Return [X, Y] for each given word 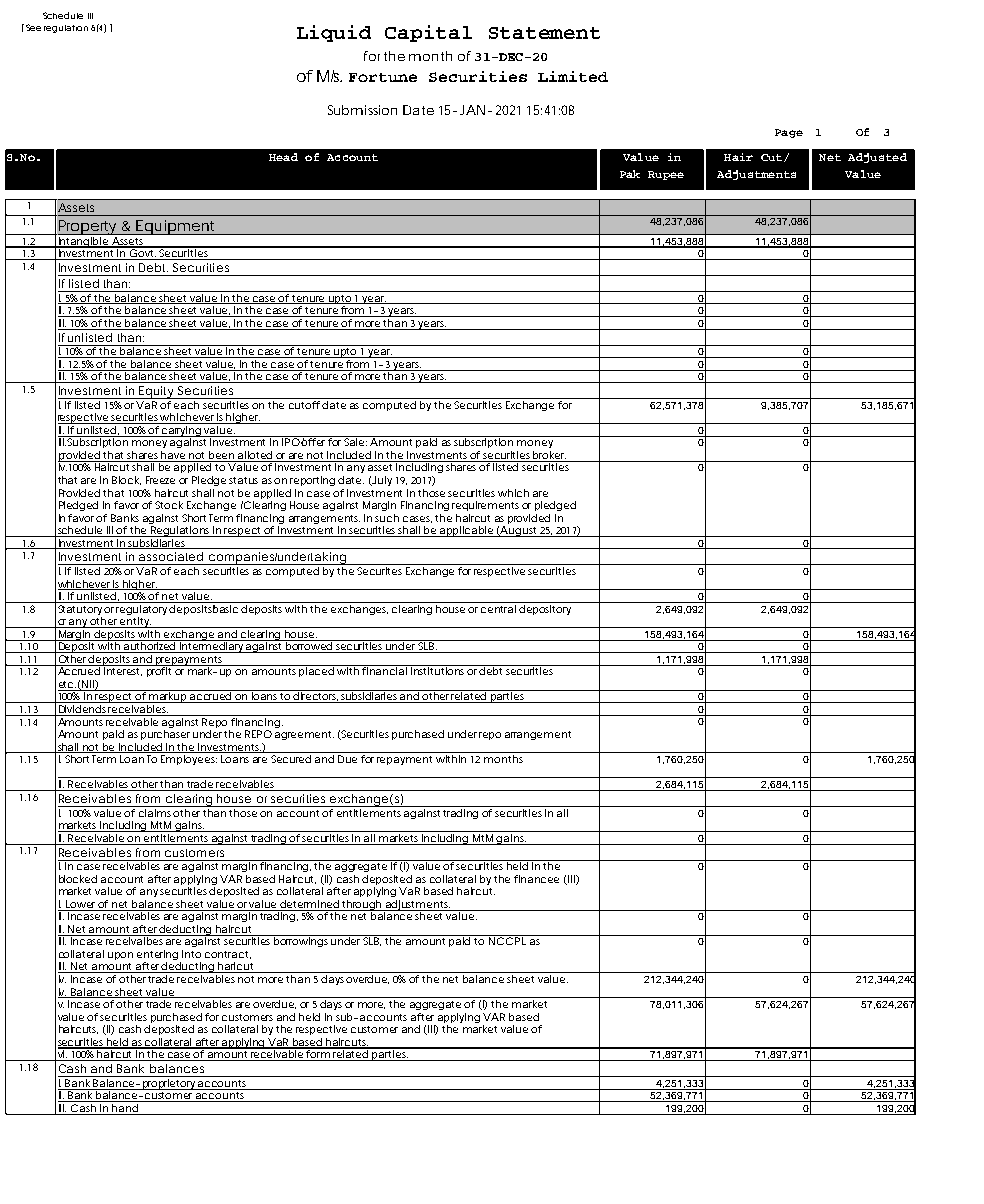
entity [134, 622]
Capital [428, 33]
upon [120, 956]
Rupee [666, 175]
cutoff [304, 405]
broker [549, 456]
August [519, 531]
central [498, 609]
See [33, 27]
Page [789, 133]
